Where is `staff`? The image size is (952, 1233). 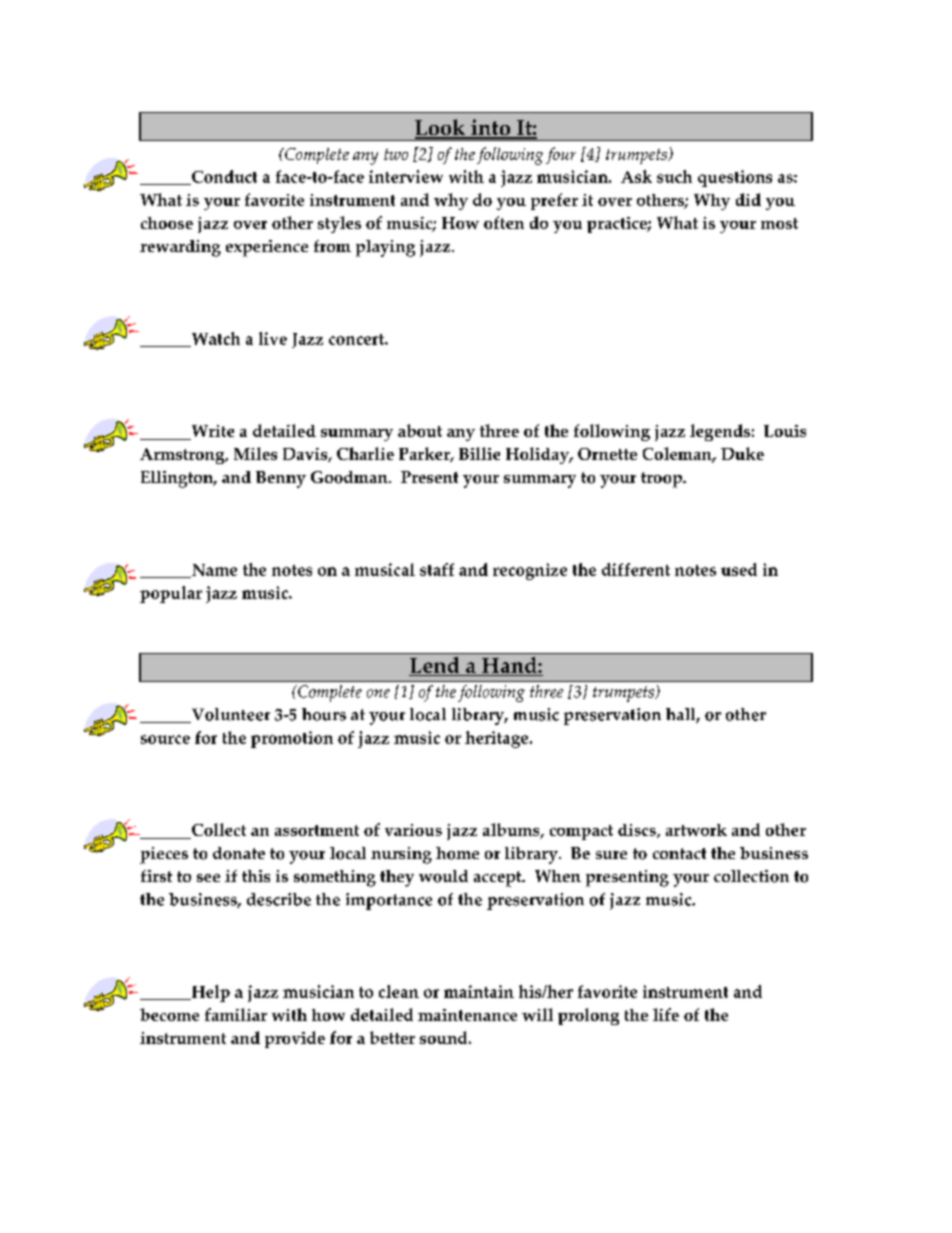
staff is located at coordinates (437, 569).
